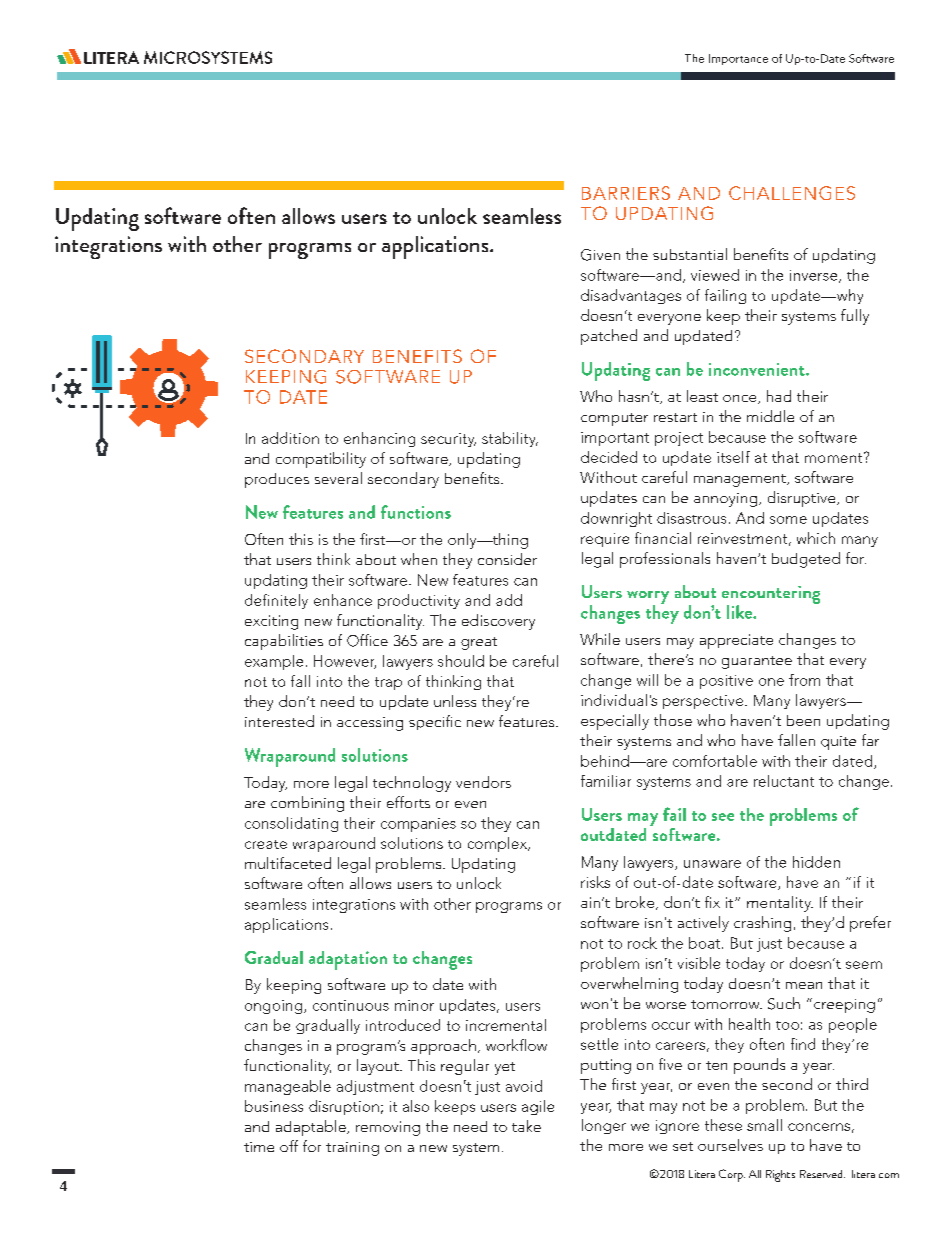 The height and width of the document is (1233, 952). I want to click on Importance, so click(738, 59).
